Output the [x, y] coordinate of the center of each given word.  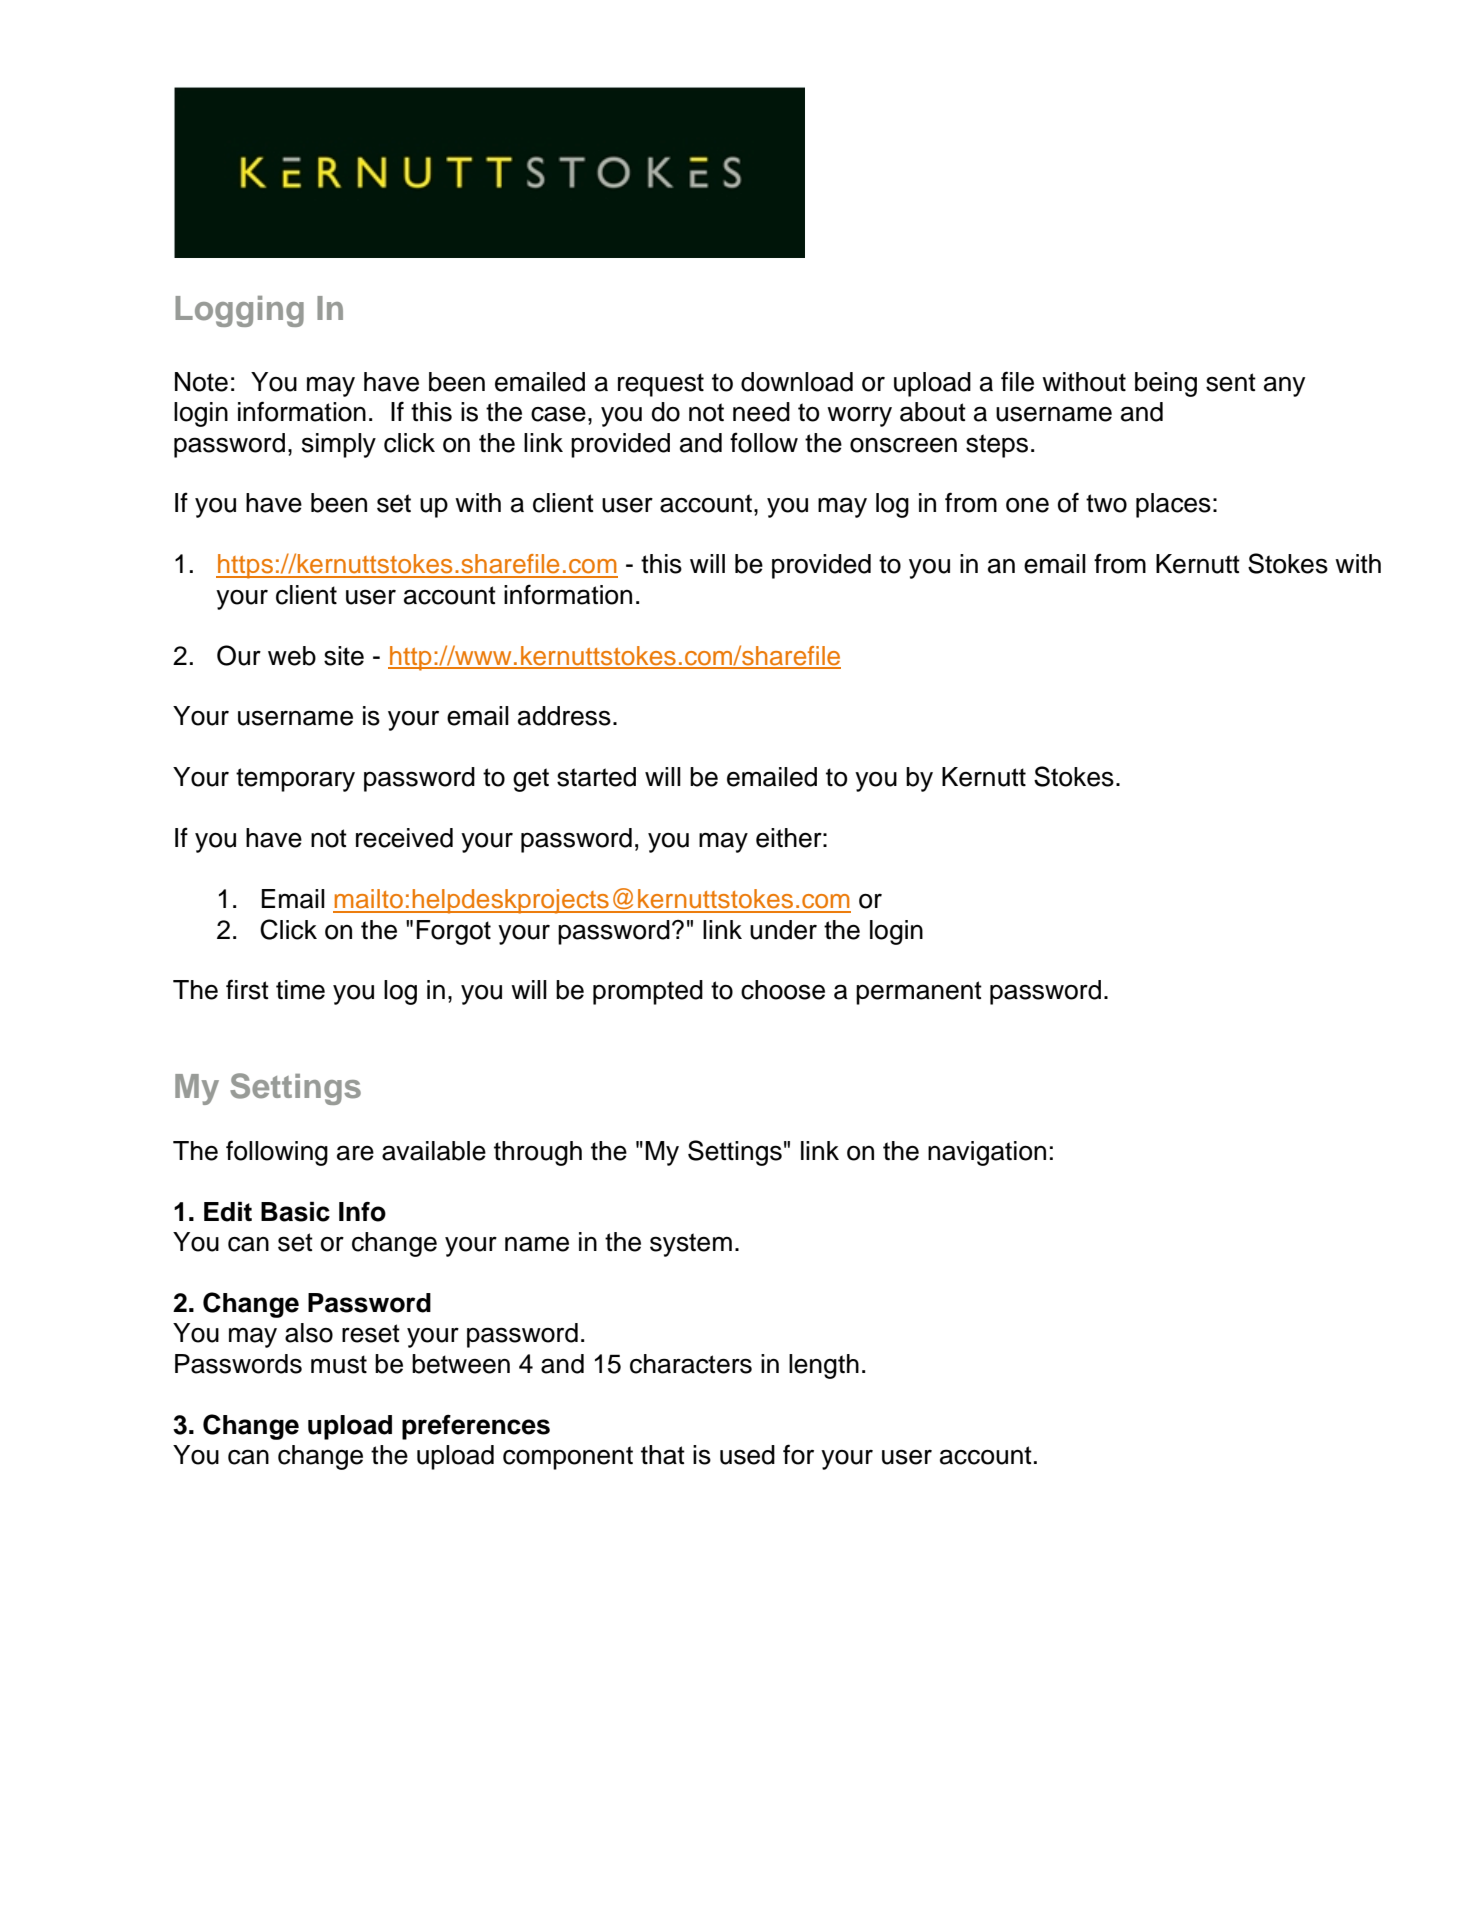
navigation [987, 1153]
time [300, 990]
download [797, 382]
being [1166, 384]
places [1173, 505]
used [747, 1455]
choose [783, 990]
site [344, 656]
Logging [239, 311]
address [564, 716]
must [339, 1364]
